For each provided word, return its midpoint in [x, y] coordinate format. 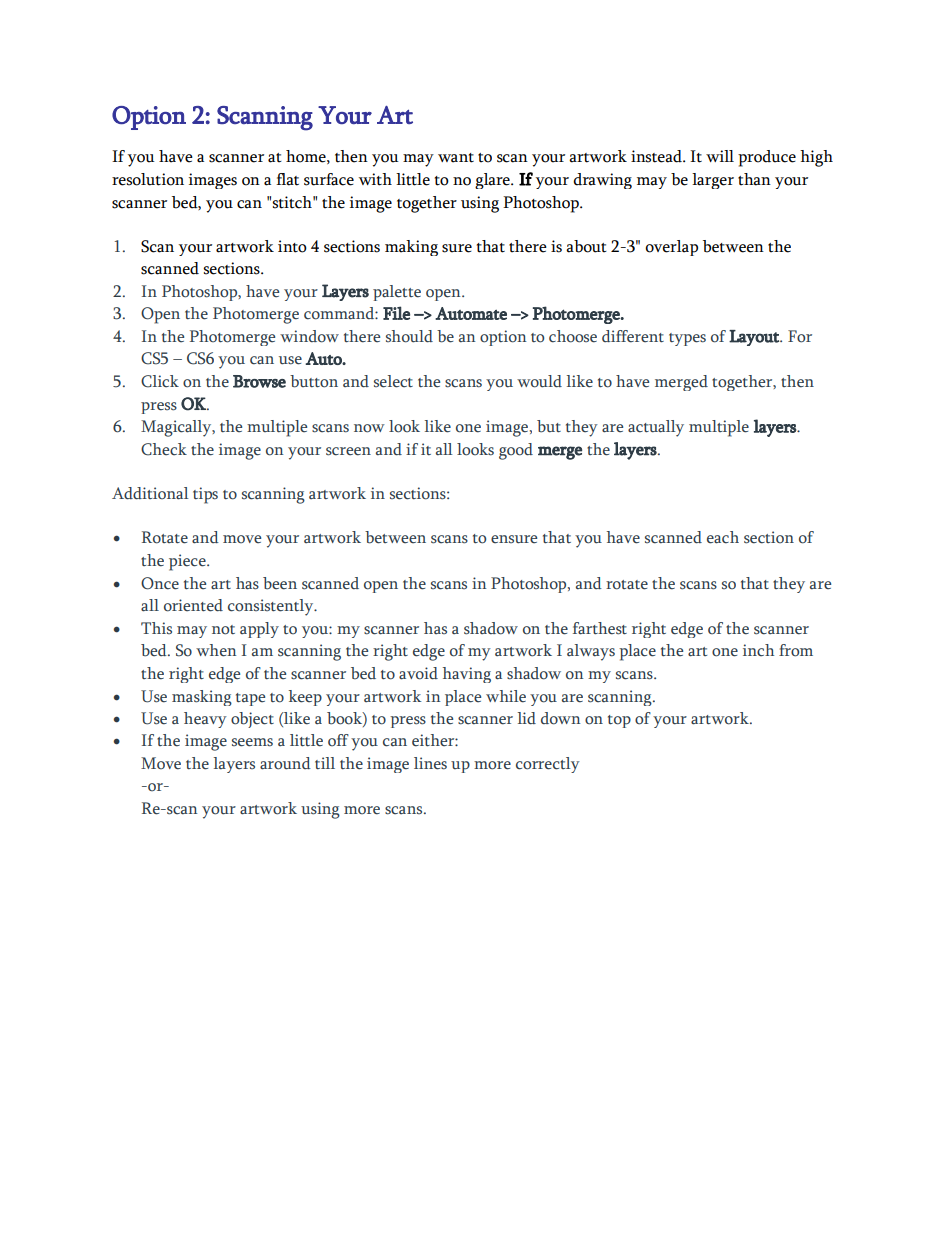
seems [252, 742]
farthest [600, 628]
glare [493, 181]
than [754, 179]
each [723, 537]
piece [188, 562]
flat [287, 179]
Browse [259, 381]
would [539, 381]
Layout [755, 338]
